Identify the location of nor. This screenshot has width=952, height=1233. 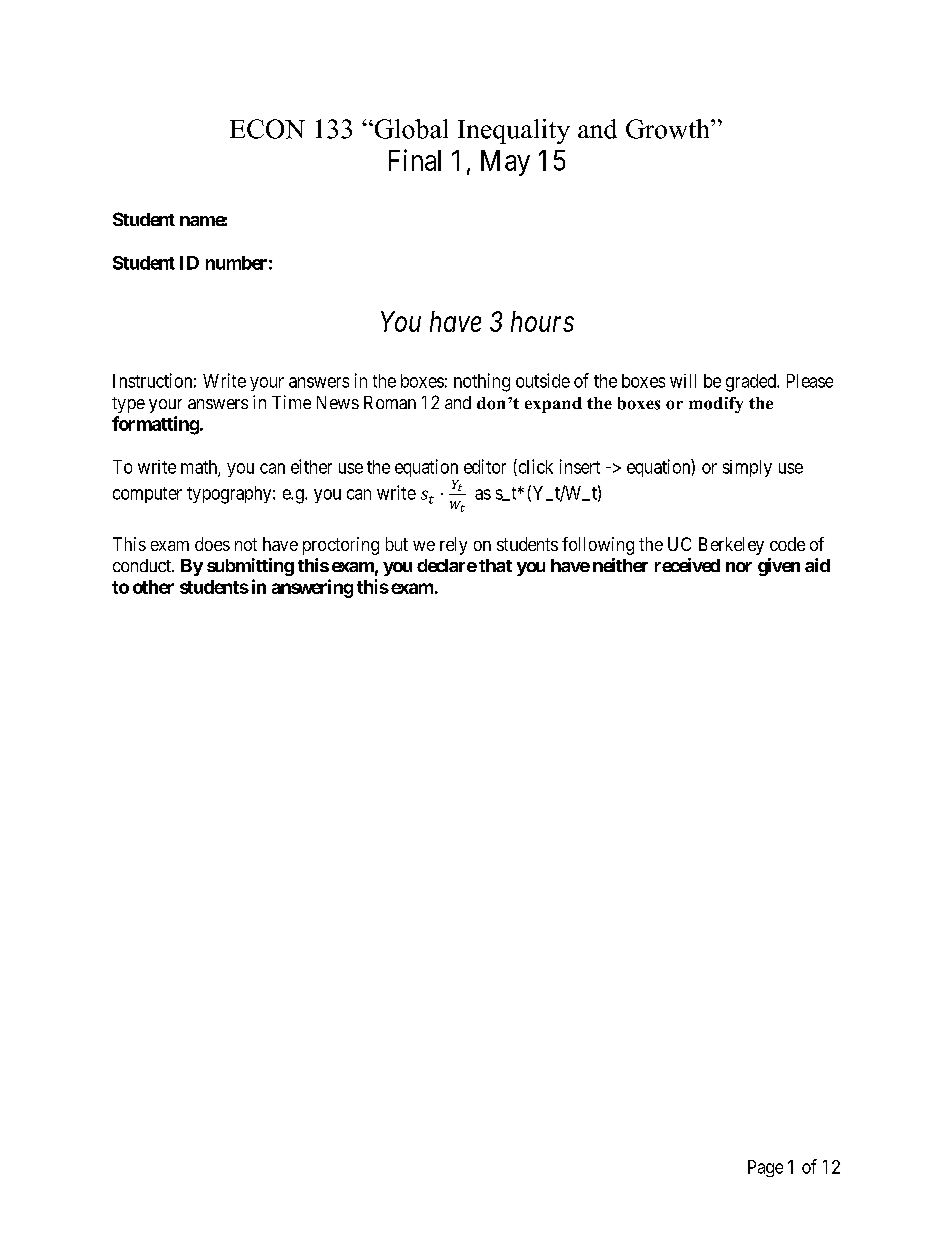
(739, 567).
